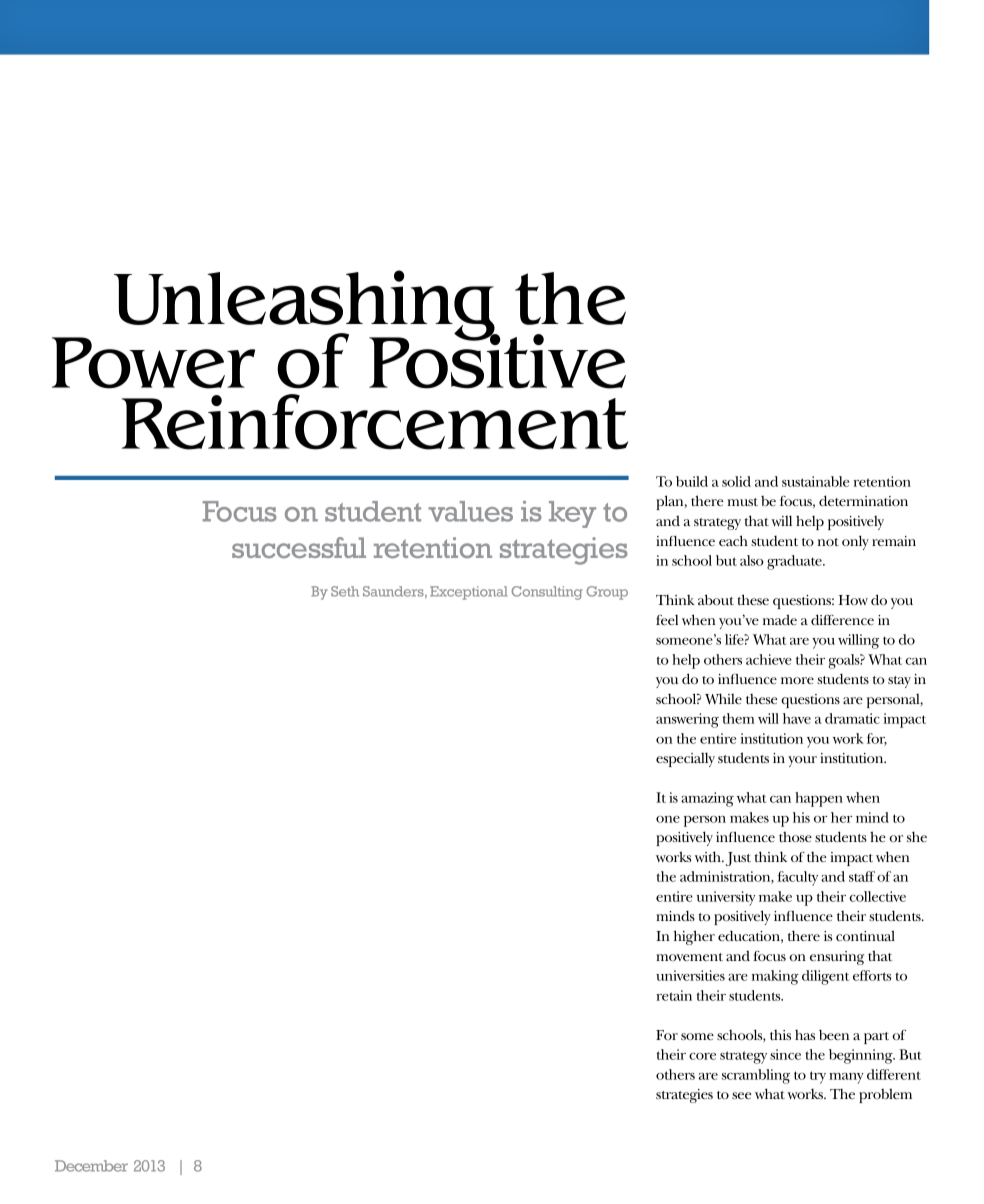  Describe the element at coordinates (91, 1166) in the screenshot. I see `December` at that location.
